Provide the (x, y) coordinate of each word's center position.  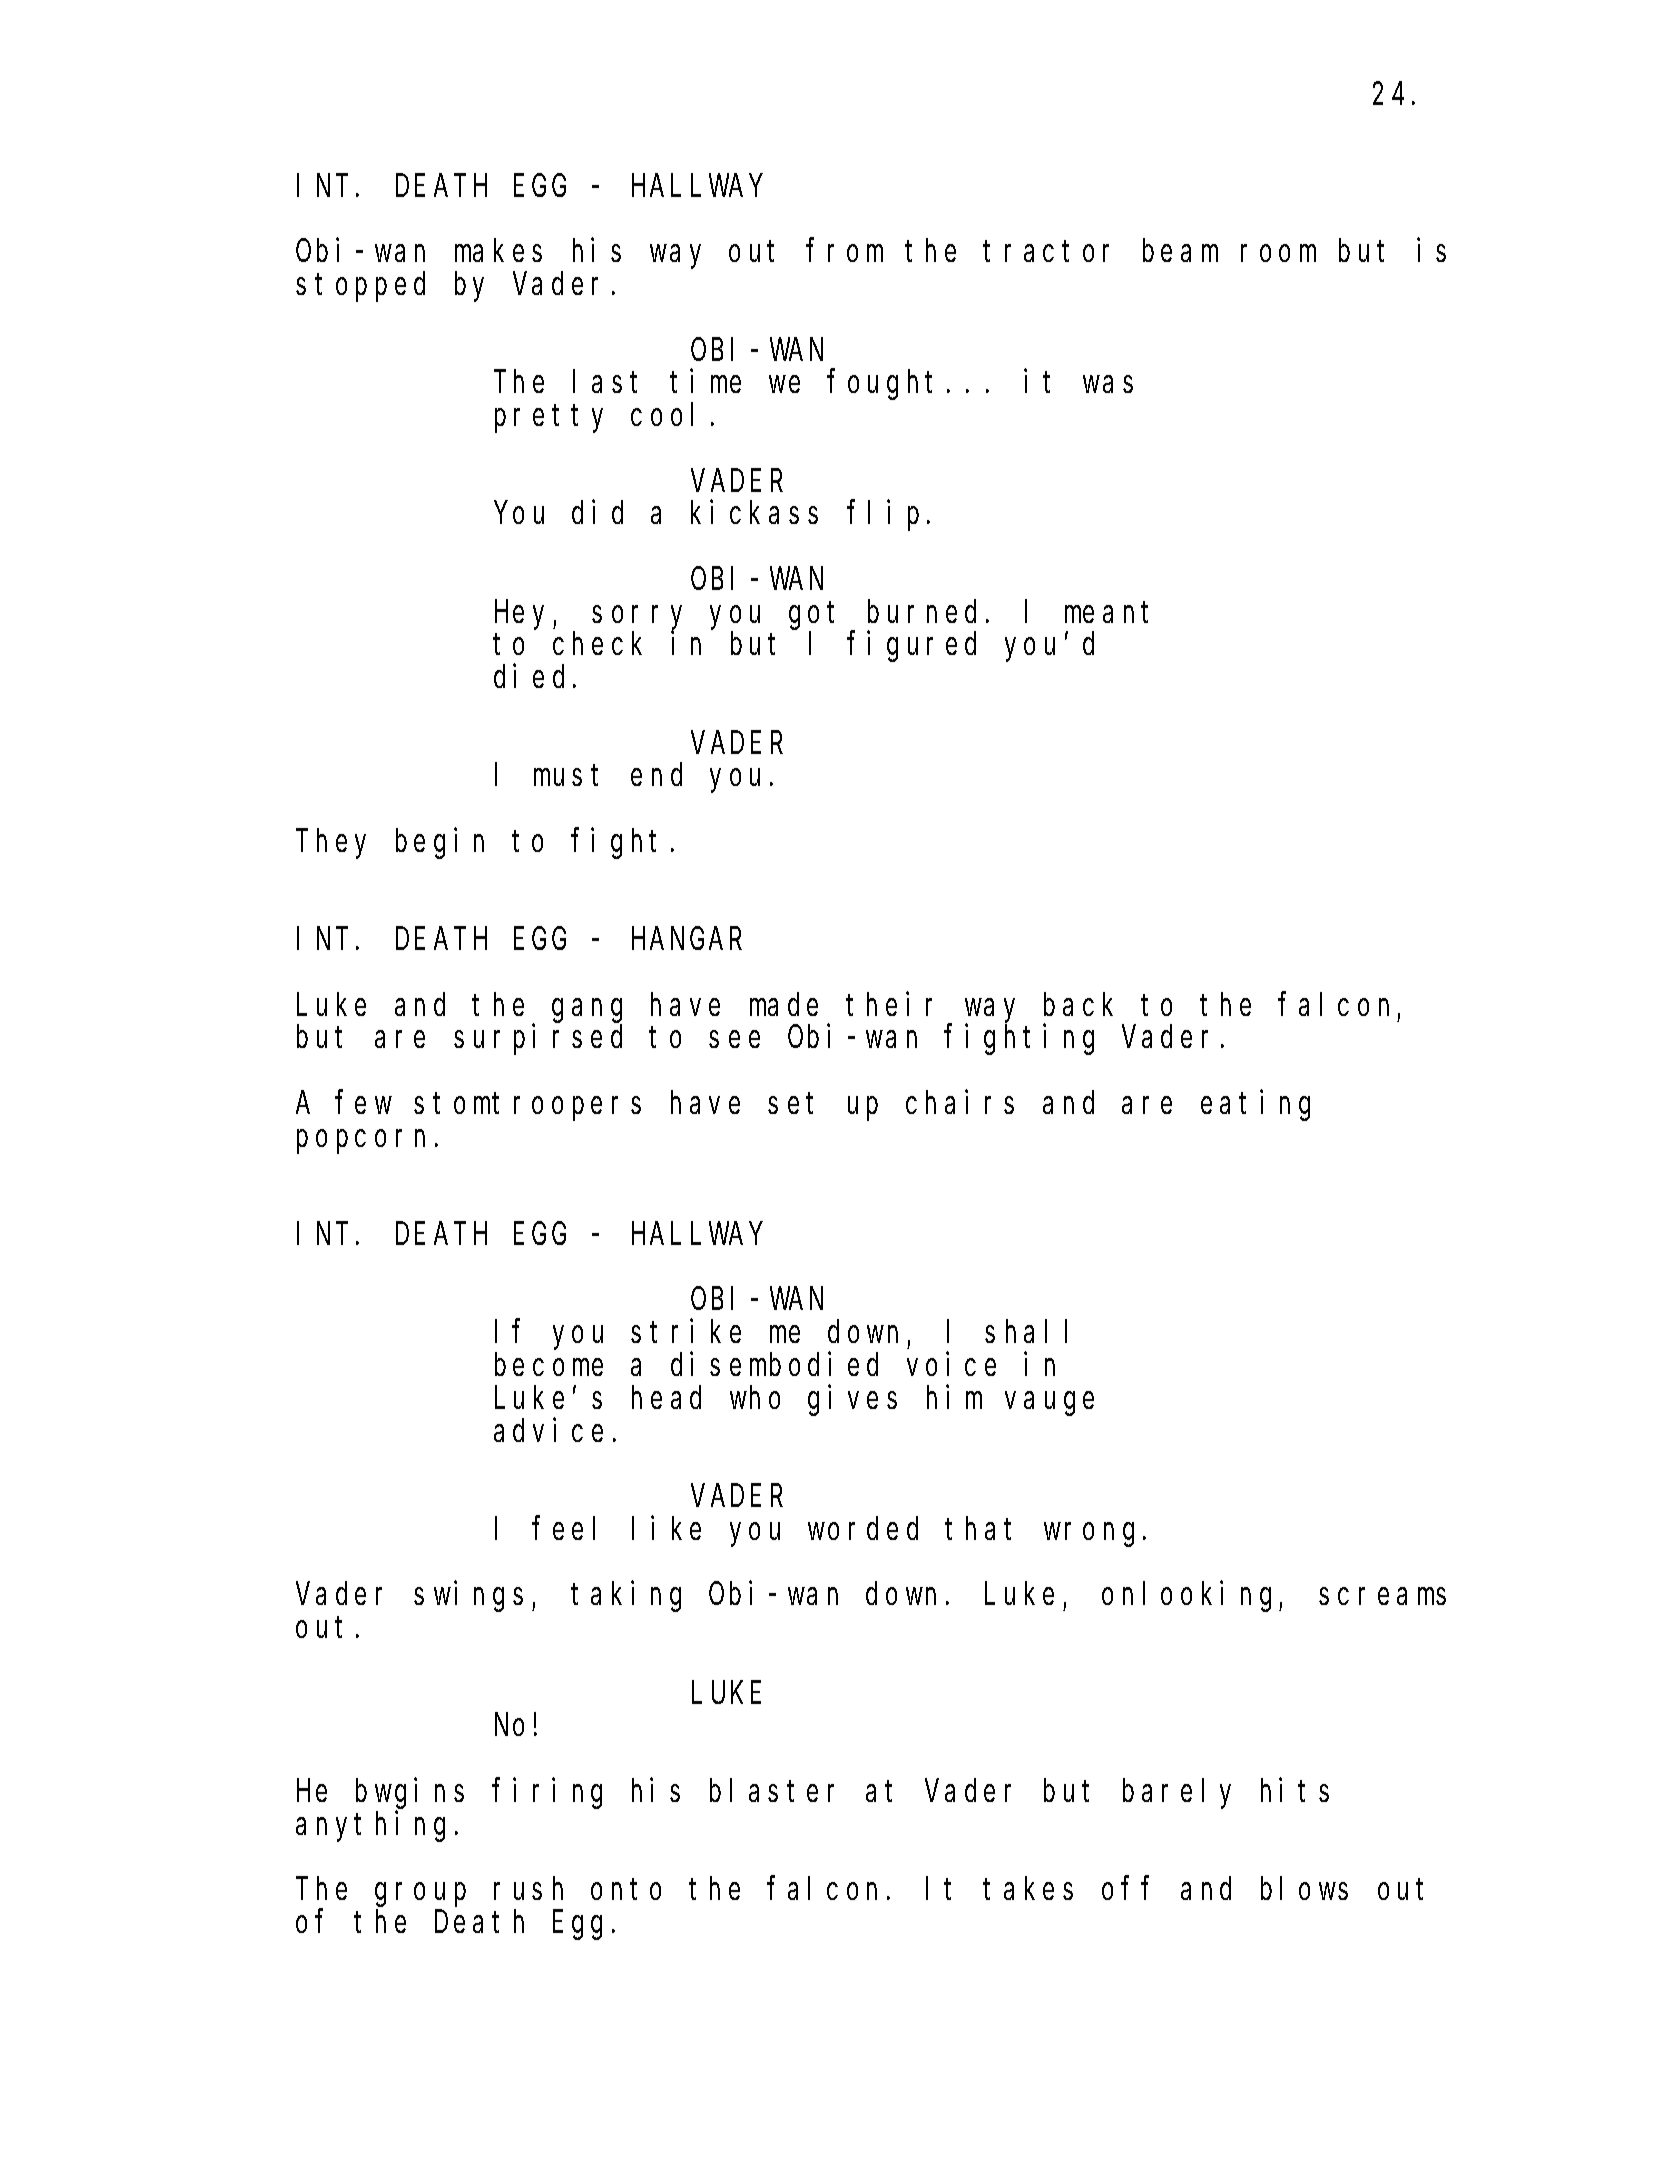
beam (1180, 251)
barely (1177, 1794)
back (1078, 1004)
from (845, 251)
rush (528, 1889)
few (364, 1102)
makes (498, 251)
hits (1295, 1790)
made (784, 1004)
